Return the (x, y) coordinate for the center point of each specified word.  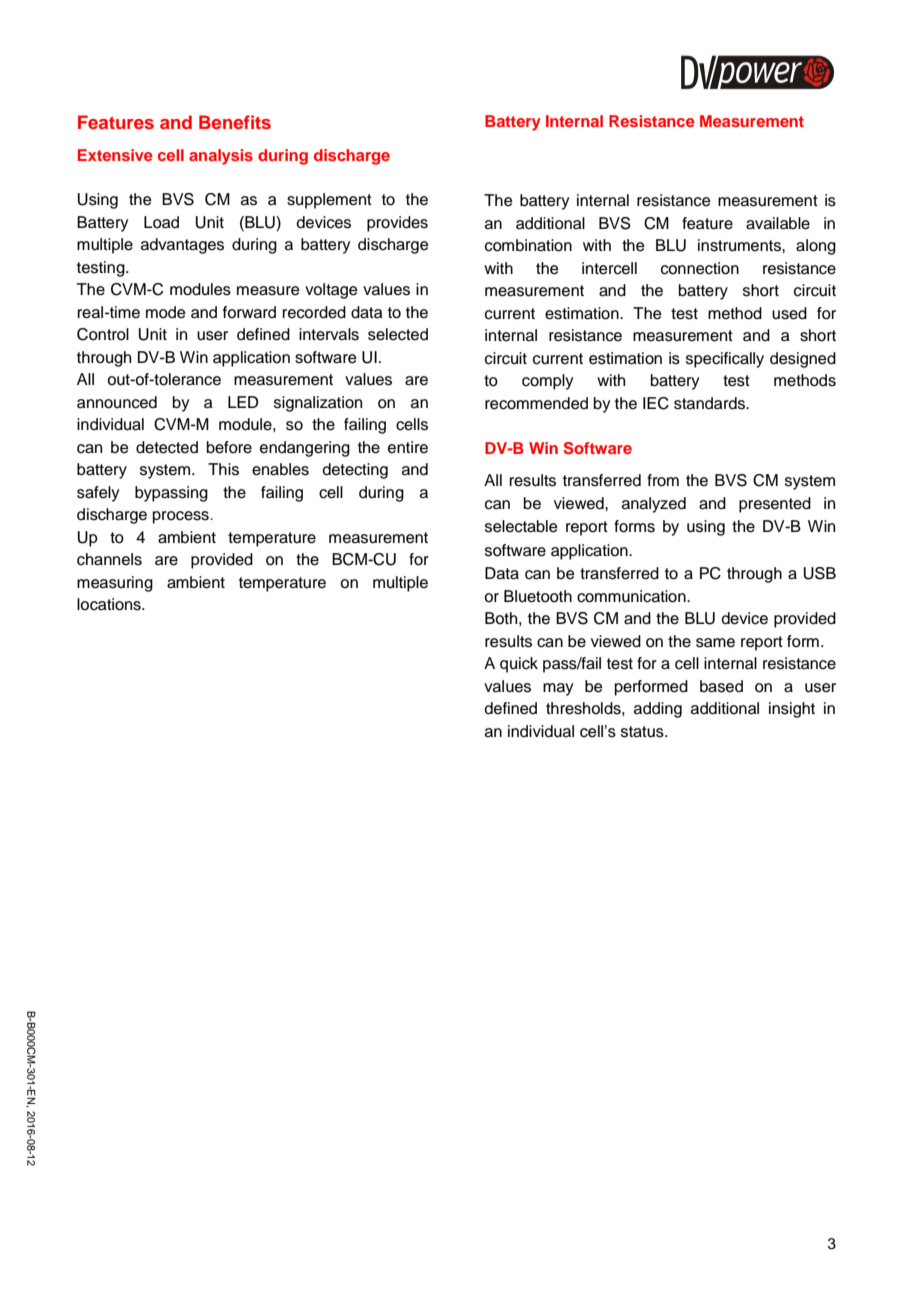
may (558, 689)
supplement (329, 201)
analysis (221, 157)
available (778, 223)
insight (792, 710)
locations (110, 604)
